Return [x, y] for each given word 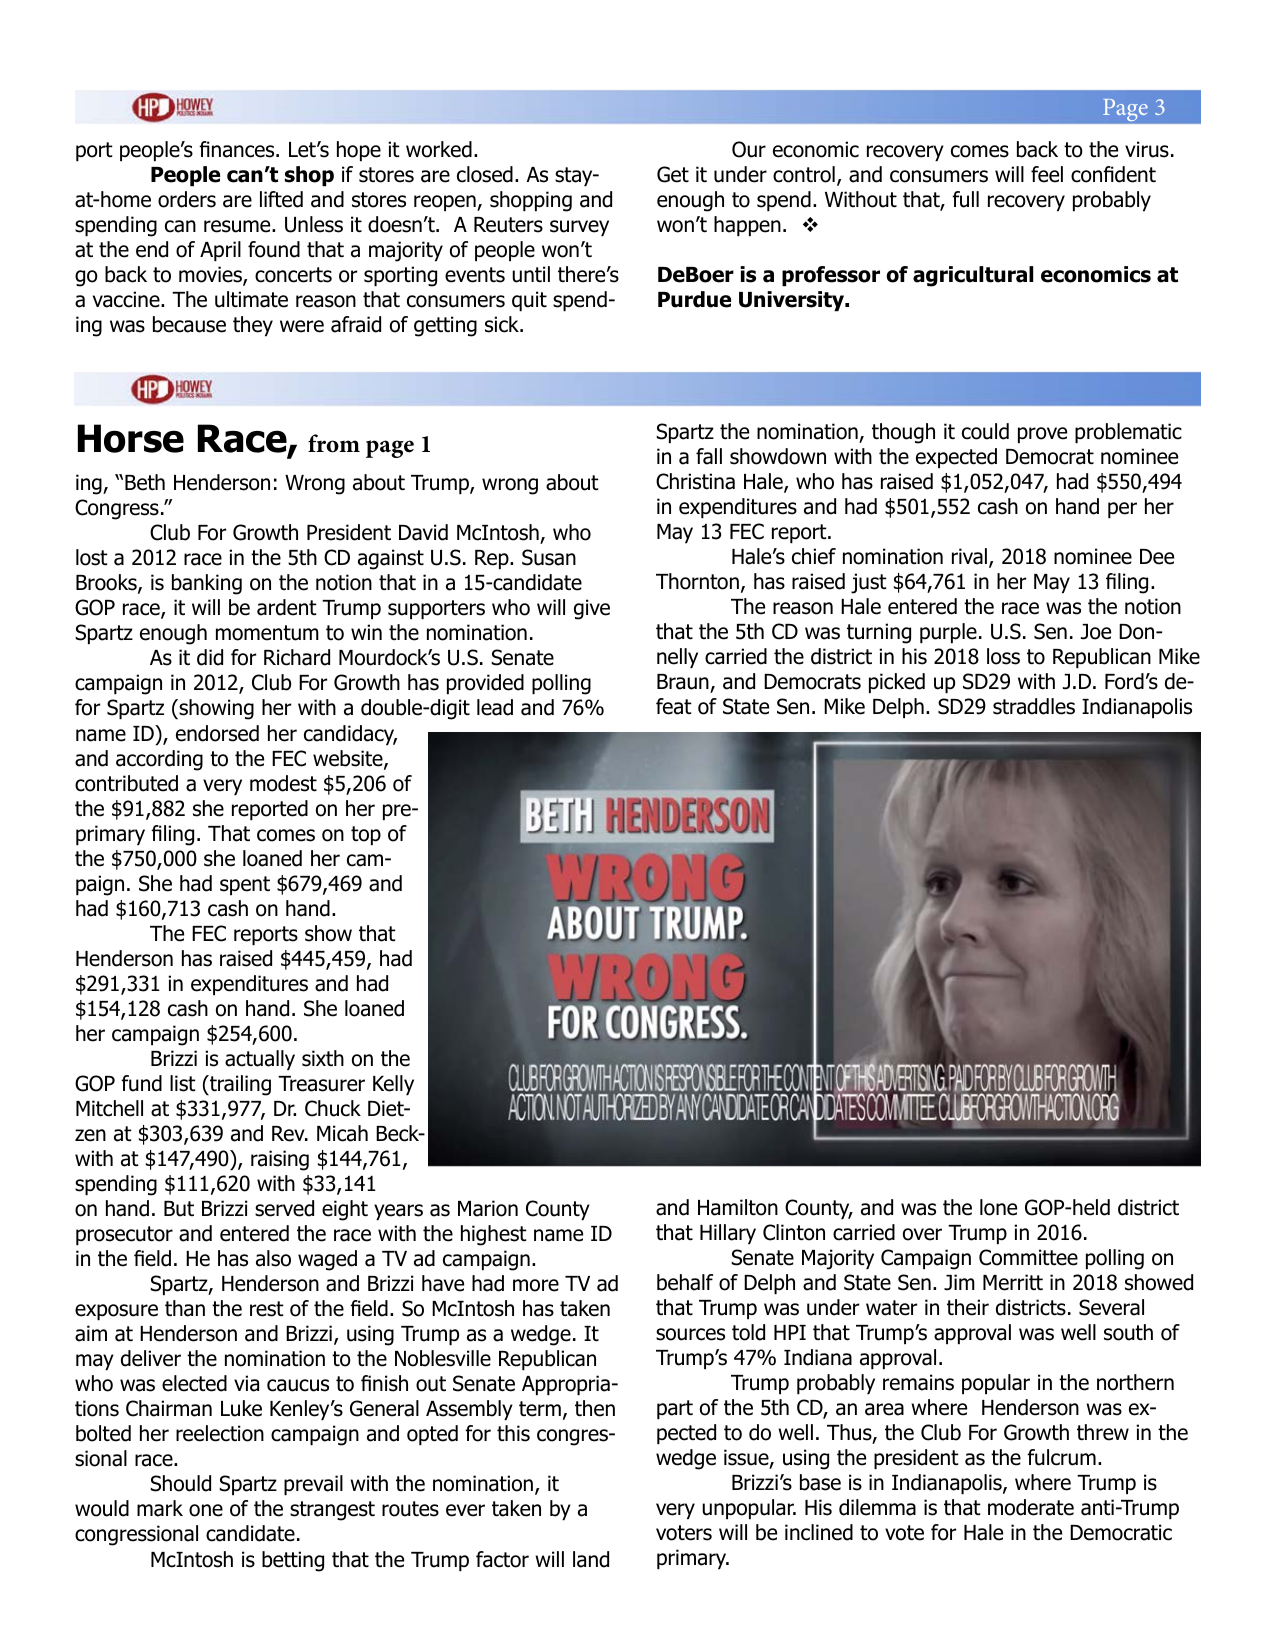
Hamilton [738, 1207]
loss [1003, 656]
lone [998, 1207]
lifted [281, 199]
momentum [267, 633]
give [592, 609]
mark [160, 1508]
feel [1047, 174]
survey [579, 228]
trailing [239, 1085]
